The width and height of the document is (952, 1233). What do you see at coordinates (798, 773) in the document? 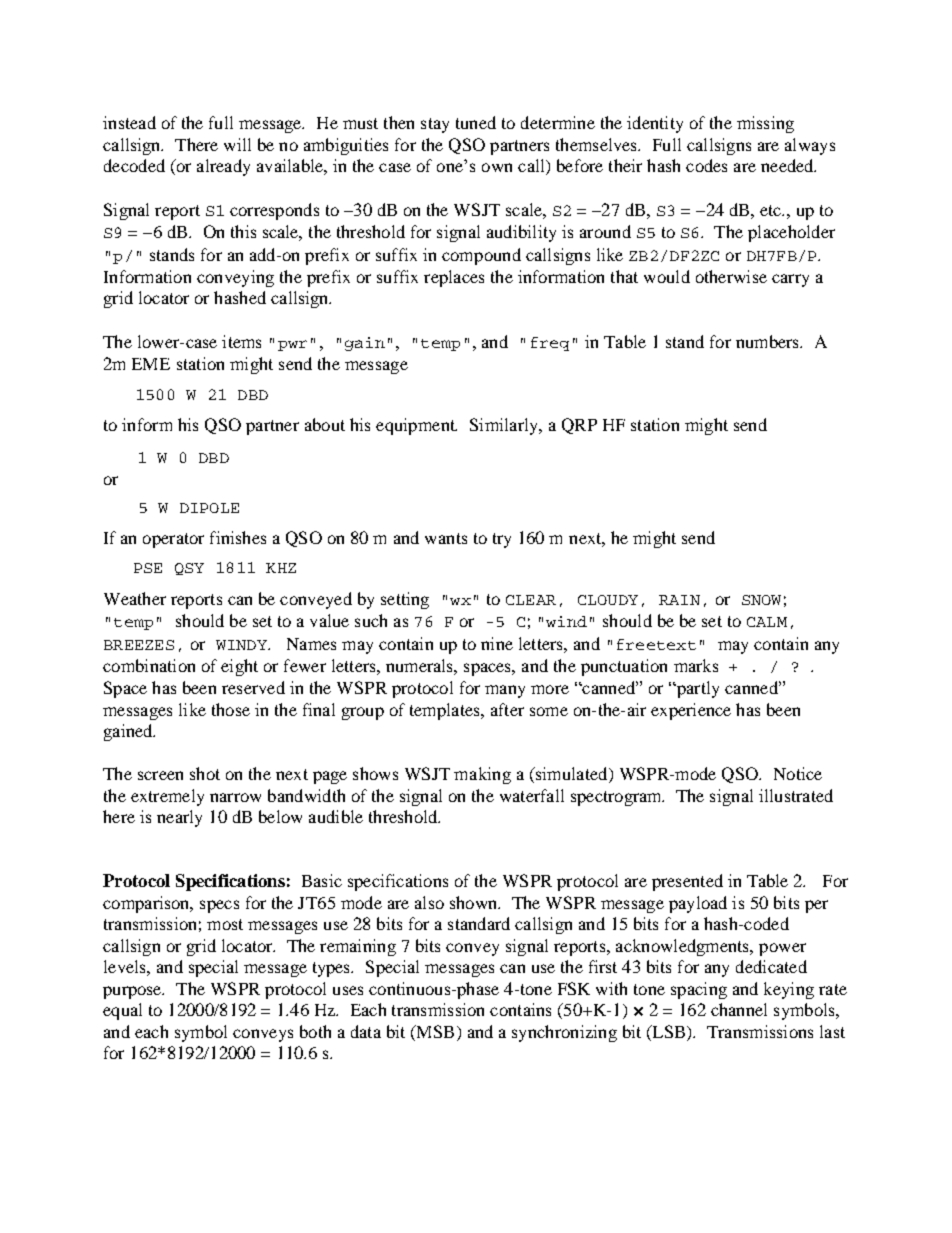
I see `Notice` at bounding box center [798, 773].
